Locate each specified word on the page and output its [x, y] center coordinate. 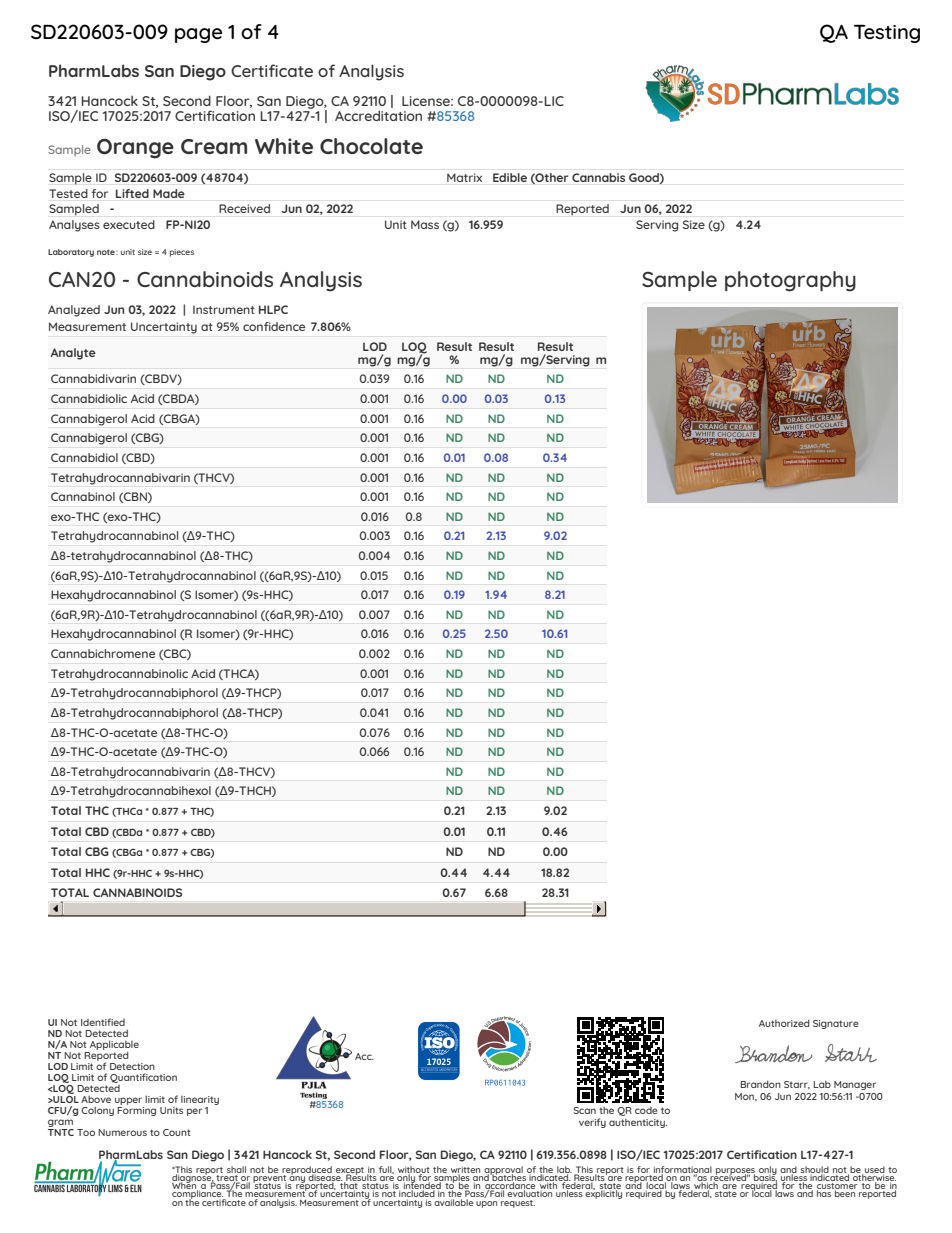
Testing [887, 33]
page [198, 35]
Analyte [73, 354]
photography [790, 281]
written [465, 1170]
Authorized [784, 1023]
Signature [836, 1024]
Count [177, 1132]
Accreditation [378, 116]
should [815, 1170]
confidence [274, 326]
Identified [103, 1022]
